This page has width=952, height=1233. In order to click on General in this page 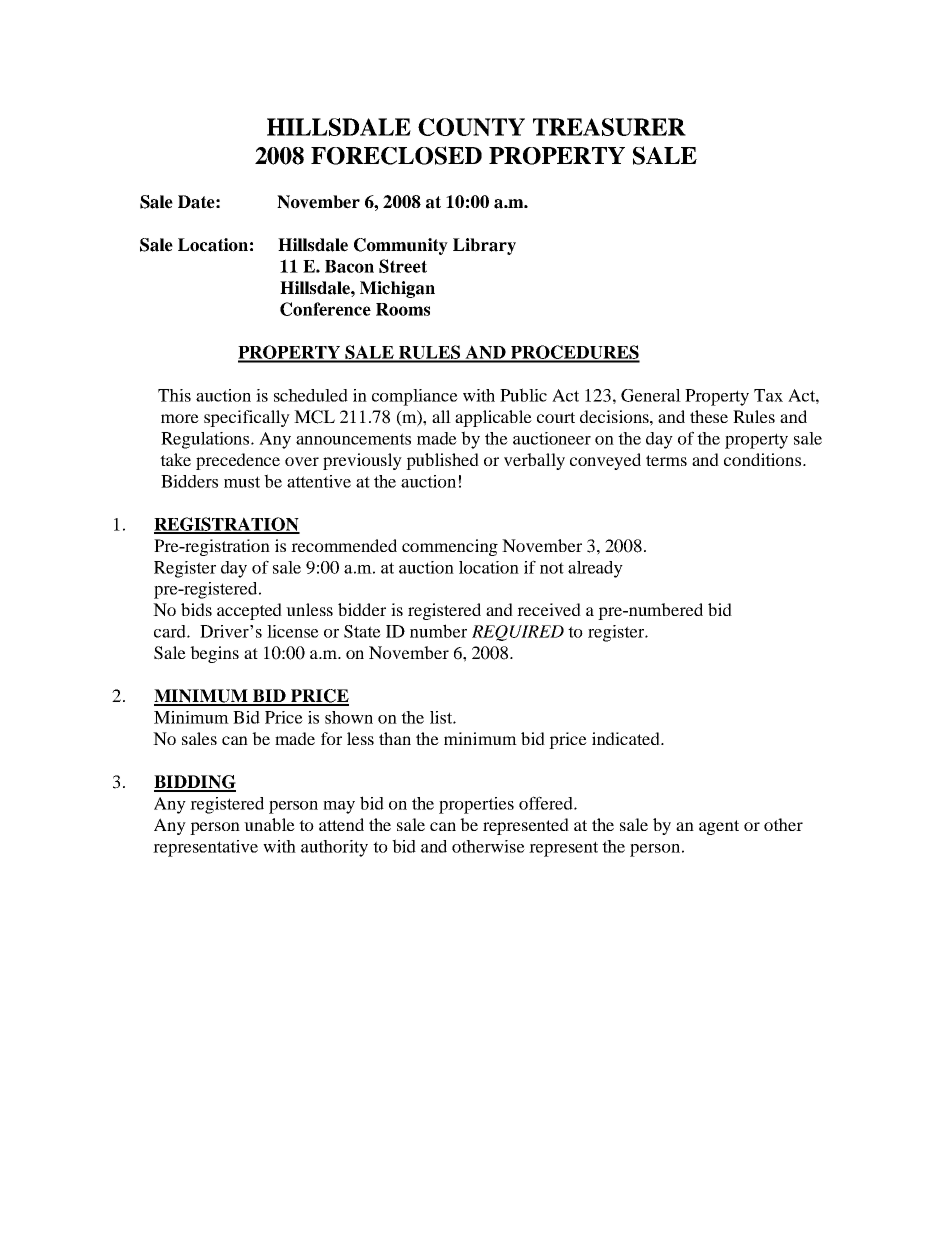, I will do `click(651, 395)`.
